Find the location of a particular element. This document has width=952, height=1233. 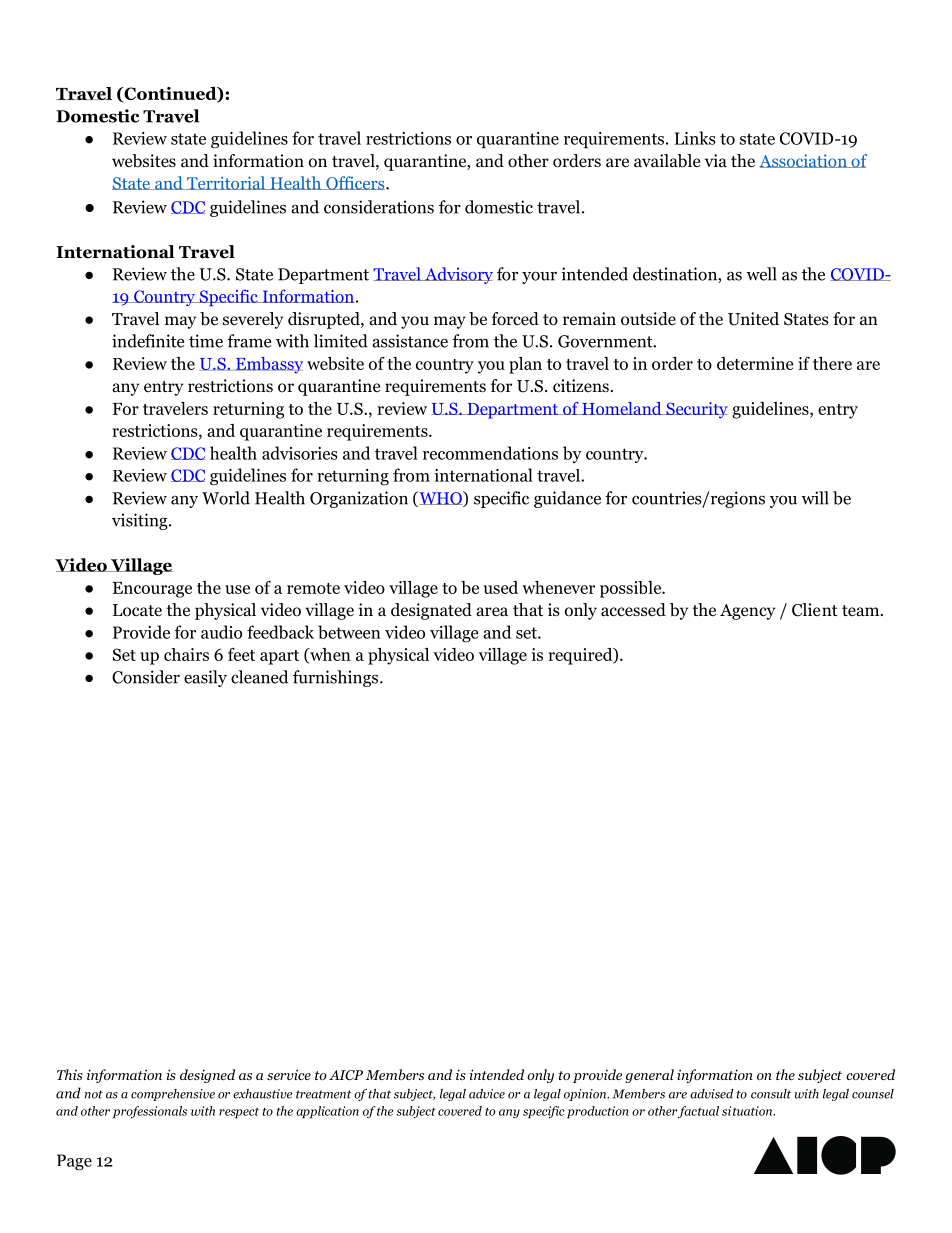

determine is located at coordinates (755, 363).
